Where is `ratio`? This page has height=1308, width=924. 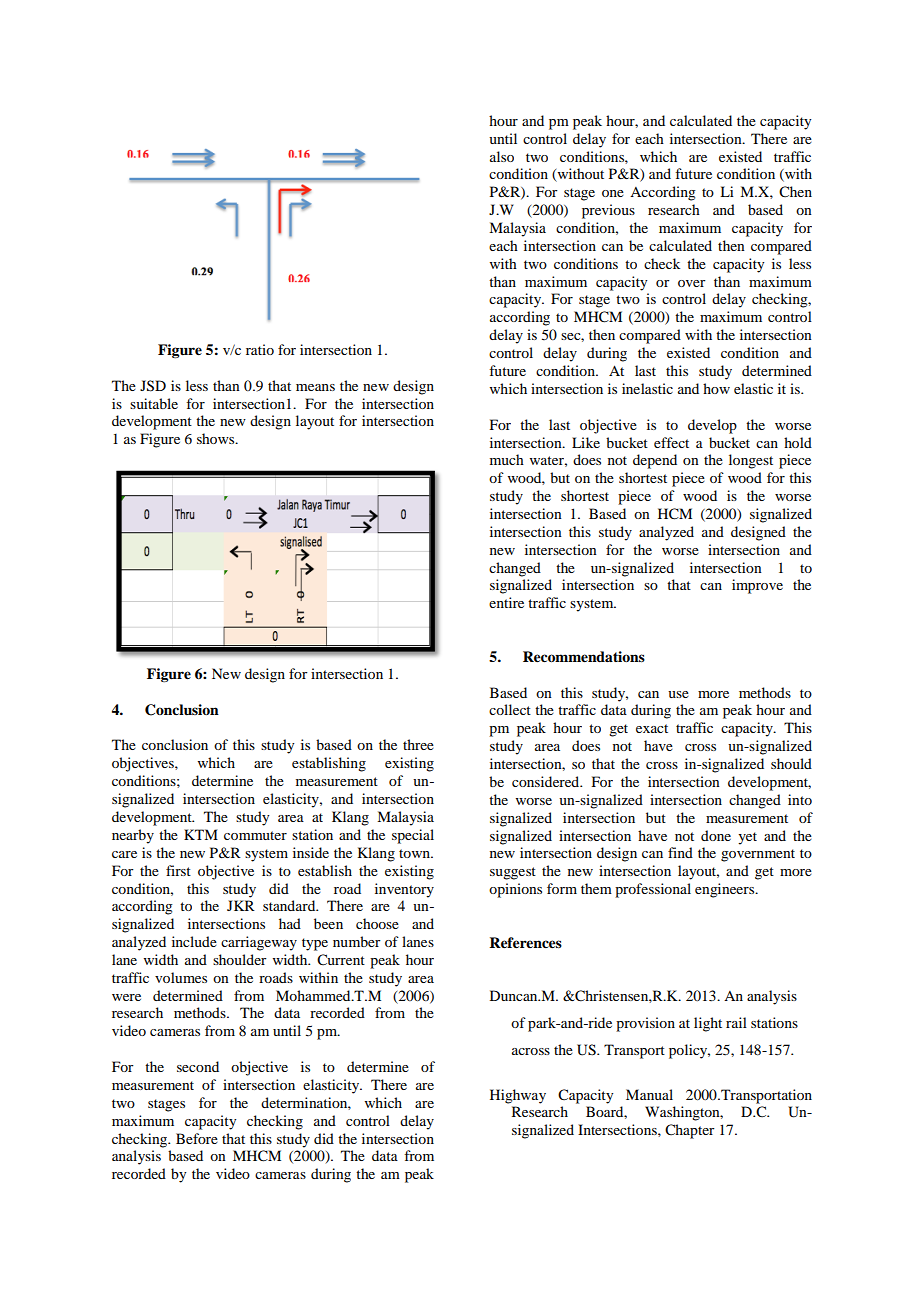
ratio is located at coordinates (260, 349).
